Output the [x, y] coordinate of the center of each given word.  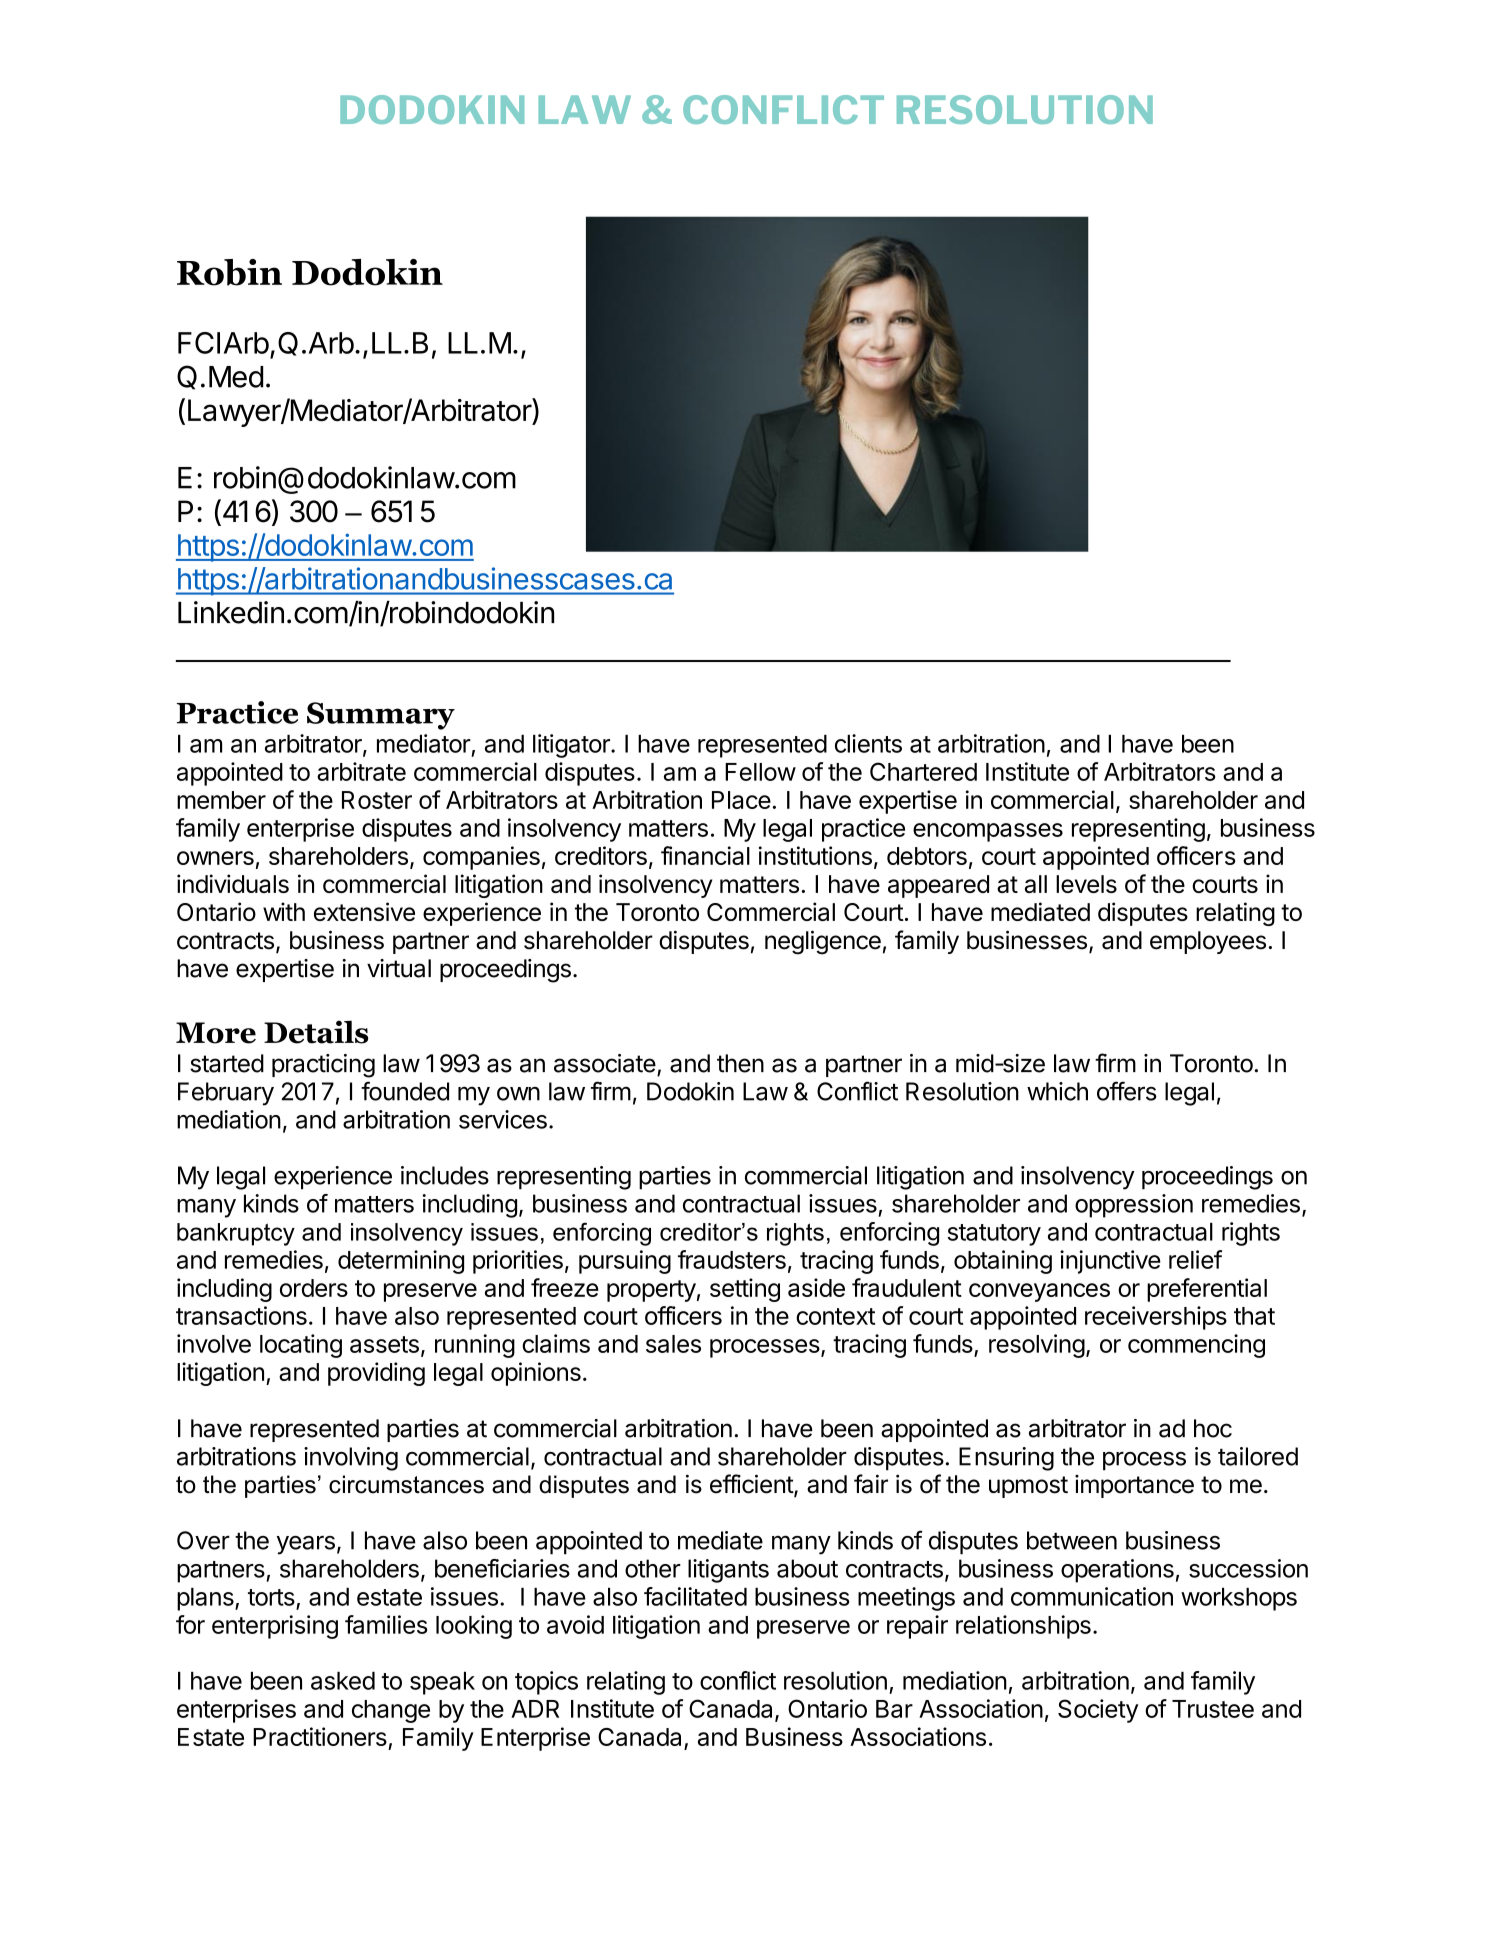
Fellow [760, 772]
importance [1134, 1486]
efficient [752, 1485]
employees [1208, 942]
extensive [364, 911]
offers [1127, 1091]
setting [745, 1290]
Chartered [923, 771]
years [306, 1545]
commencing [1196, 1346]
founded [405, 1091]
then [740, 1063]
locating [301, 1346]
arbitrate [361, 771]
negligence [823, 942]
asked [343, 1681]
